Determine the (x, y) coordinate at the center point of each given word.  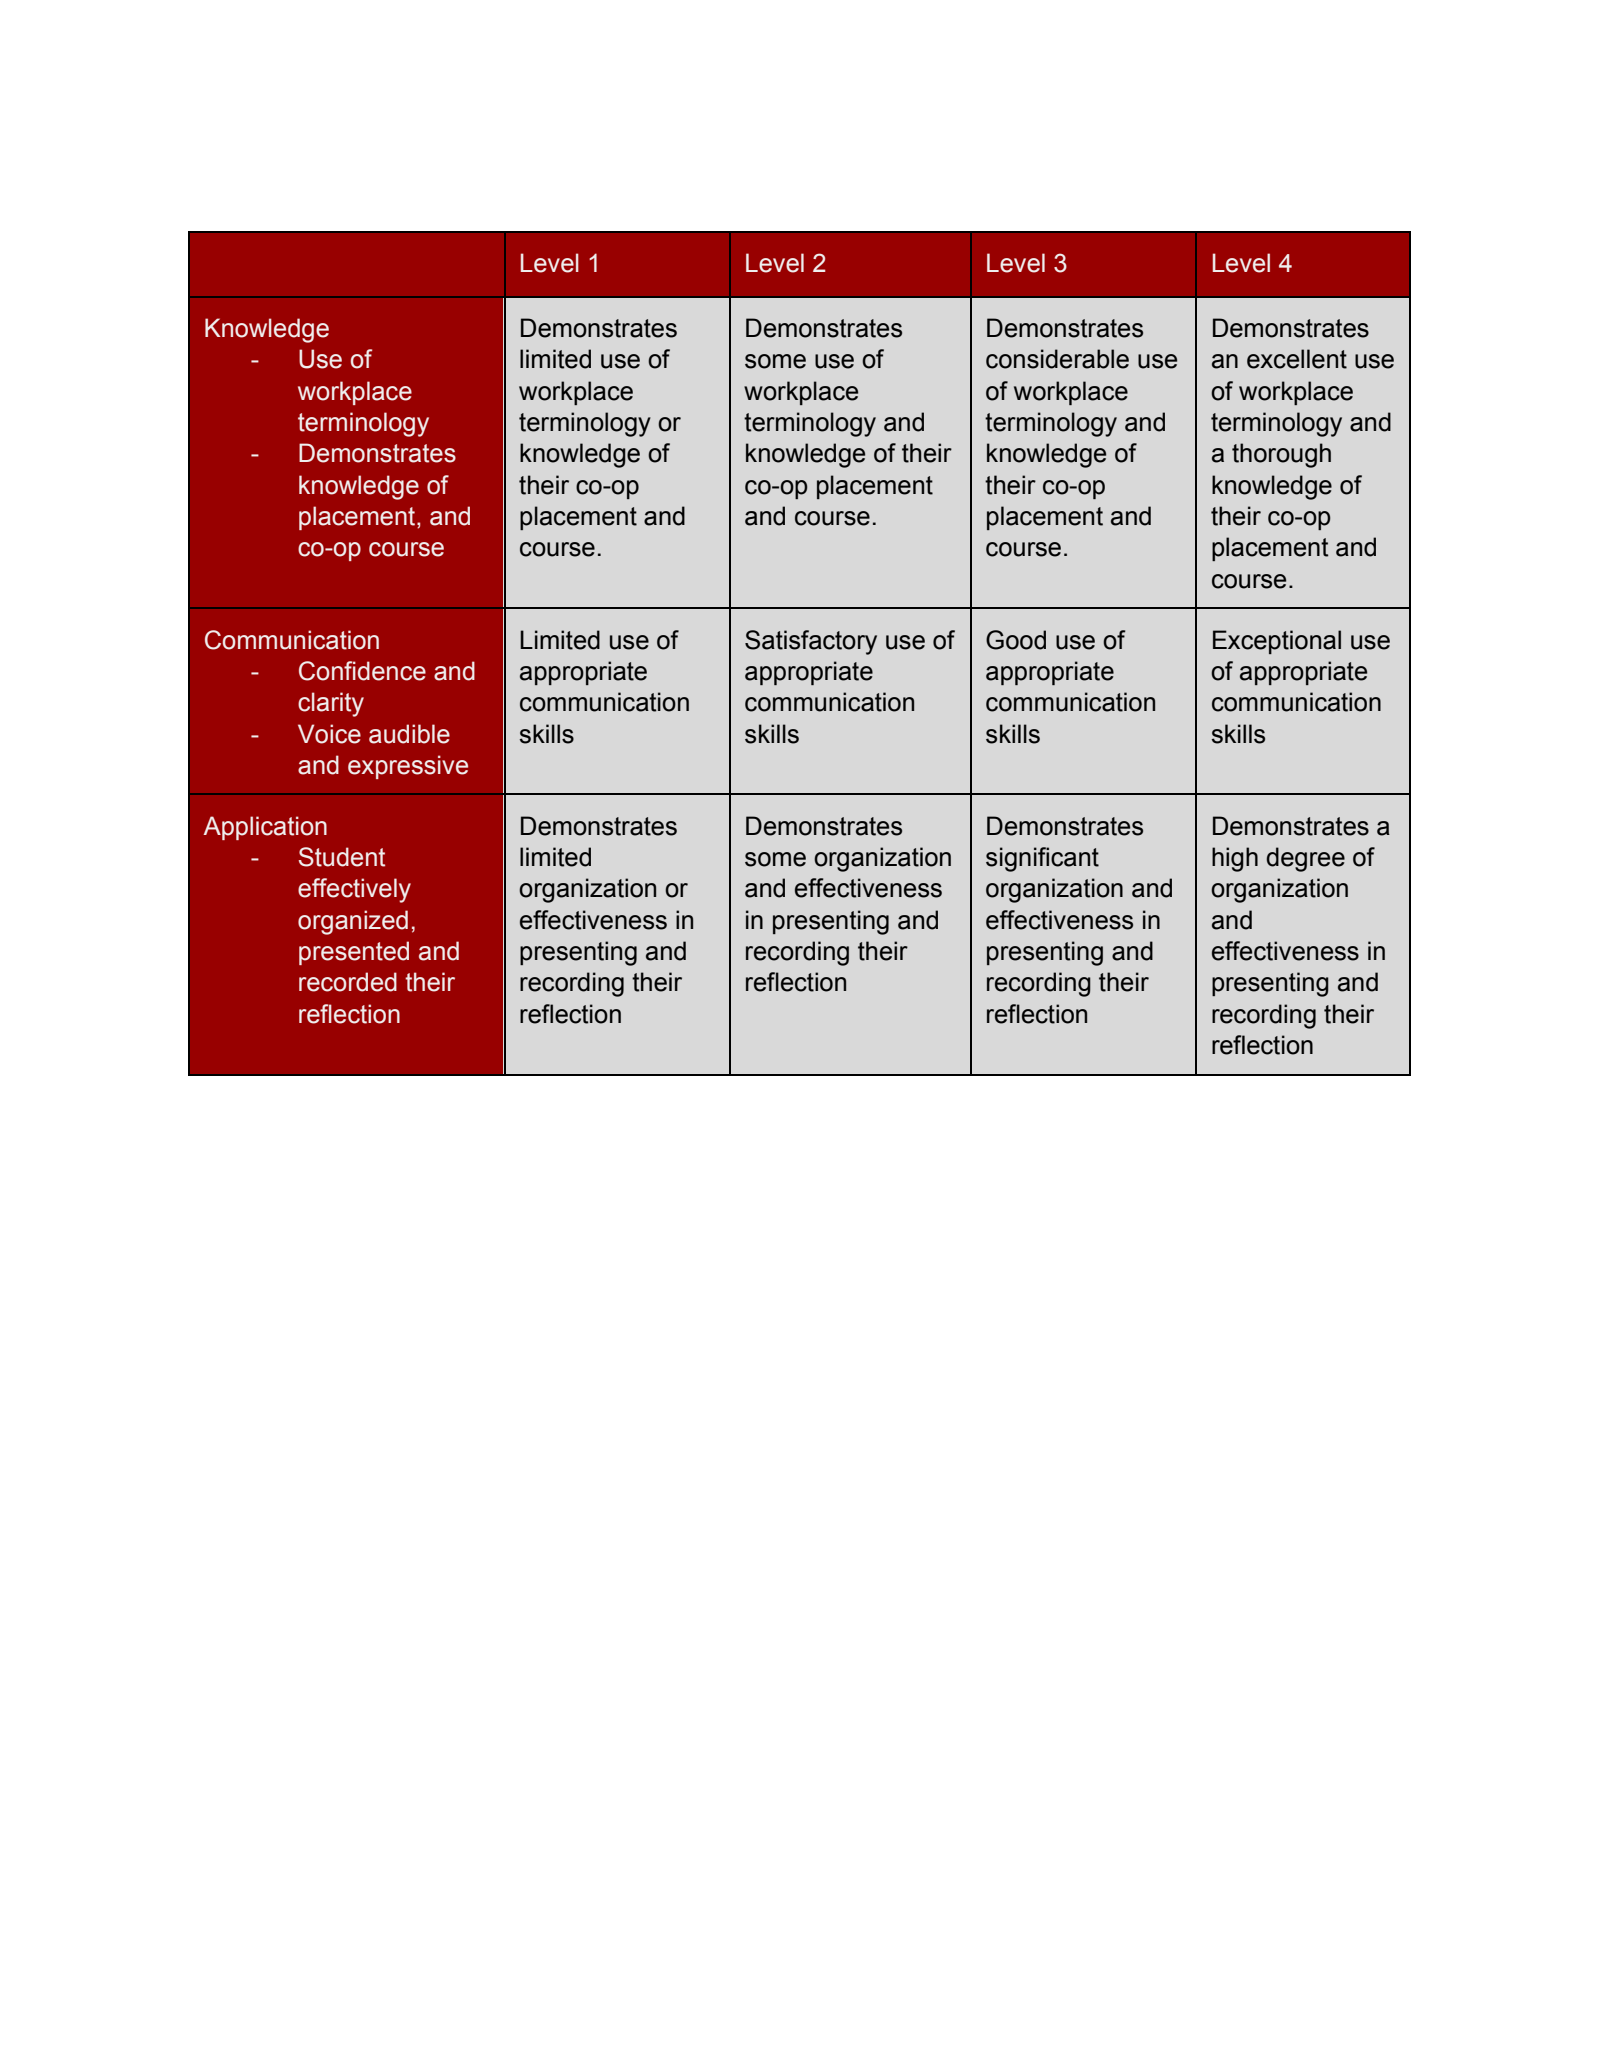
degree (1305, 859)
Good (1016, 640)
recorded (348, 982)
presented (354, 953)
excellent (1297, 359)
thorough (1281, 455)
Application (265, 828)
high (1235, 859)
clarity (331, 704)
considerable (1057, 359)
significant (1042, 859)
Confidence (362, 671)
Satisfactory (811, 642)
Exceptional (1277, 642)
